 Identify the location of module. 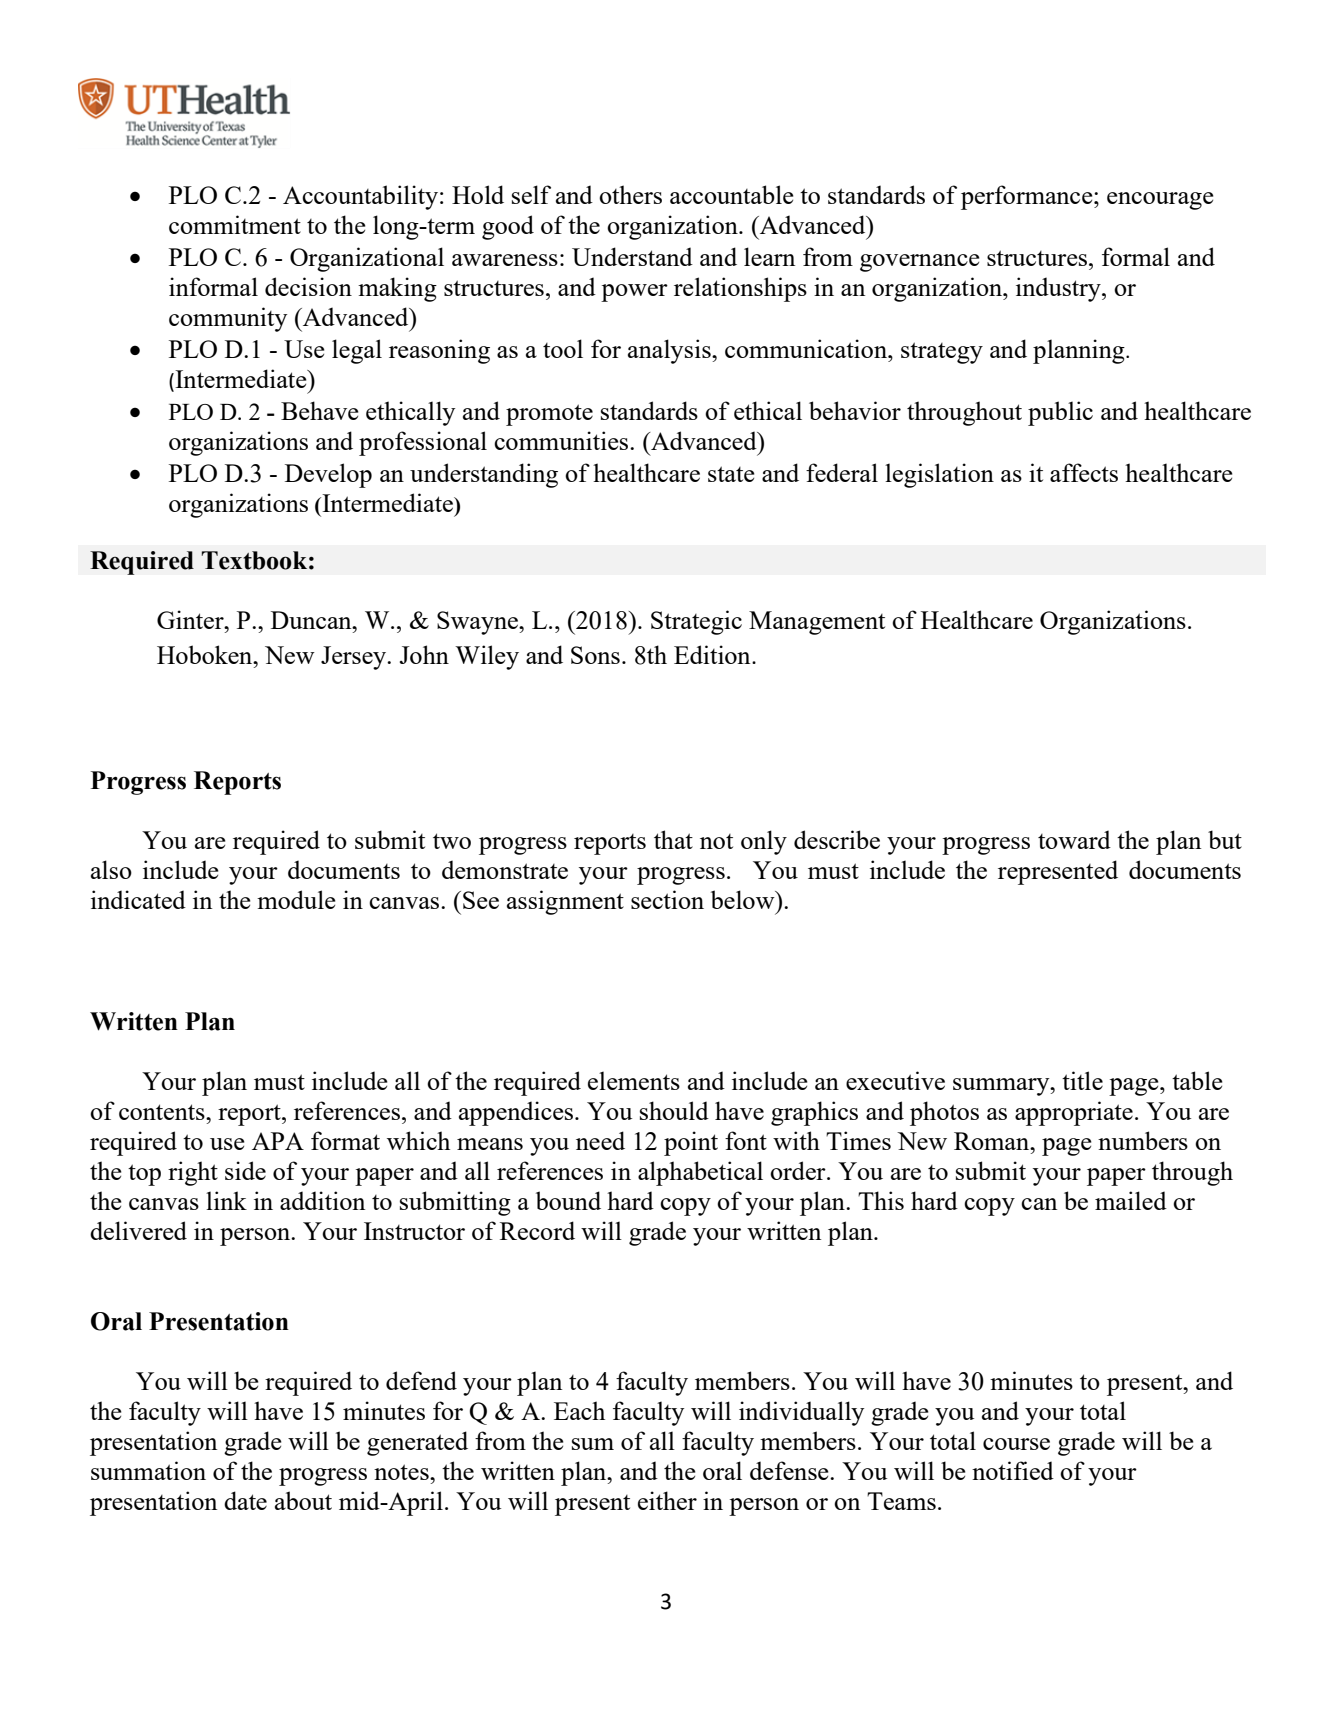
(296, 899).
